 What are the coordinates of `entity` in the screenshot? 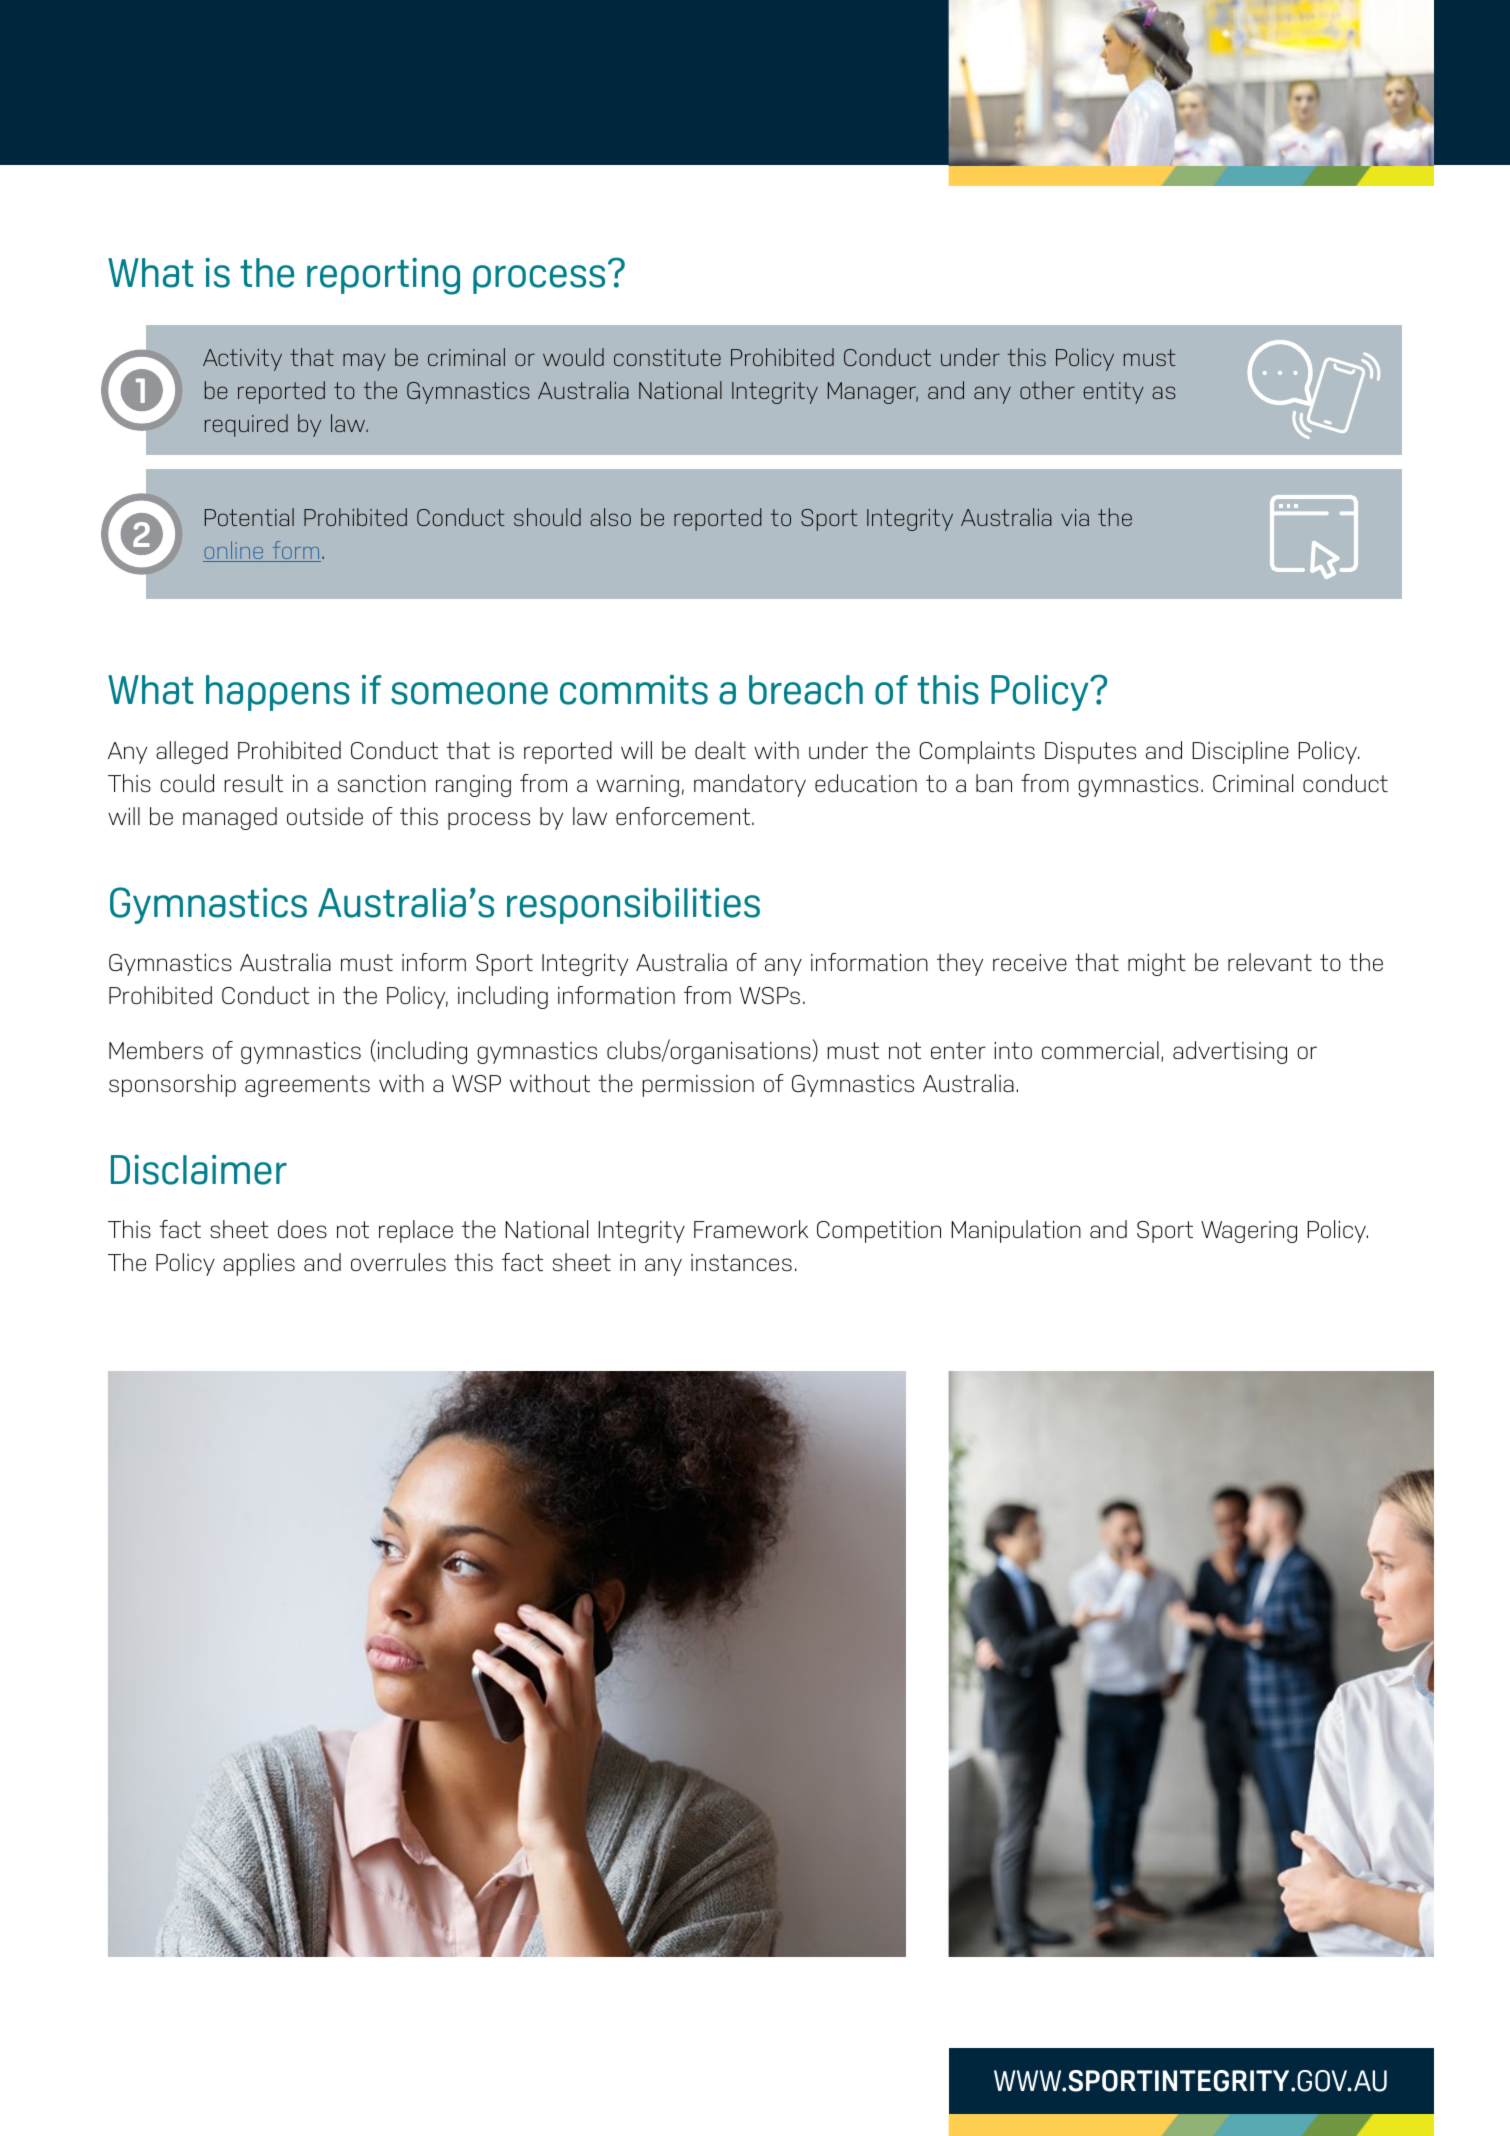 It's located at (1114, 393).
